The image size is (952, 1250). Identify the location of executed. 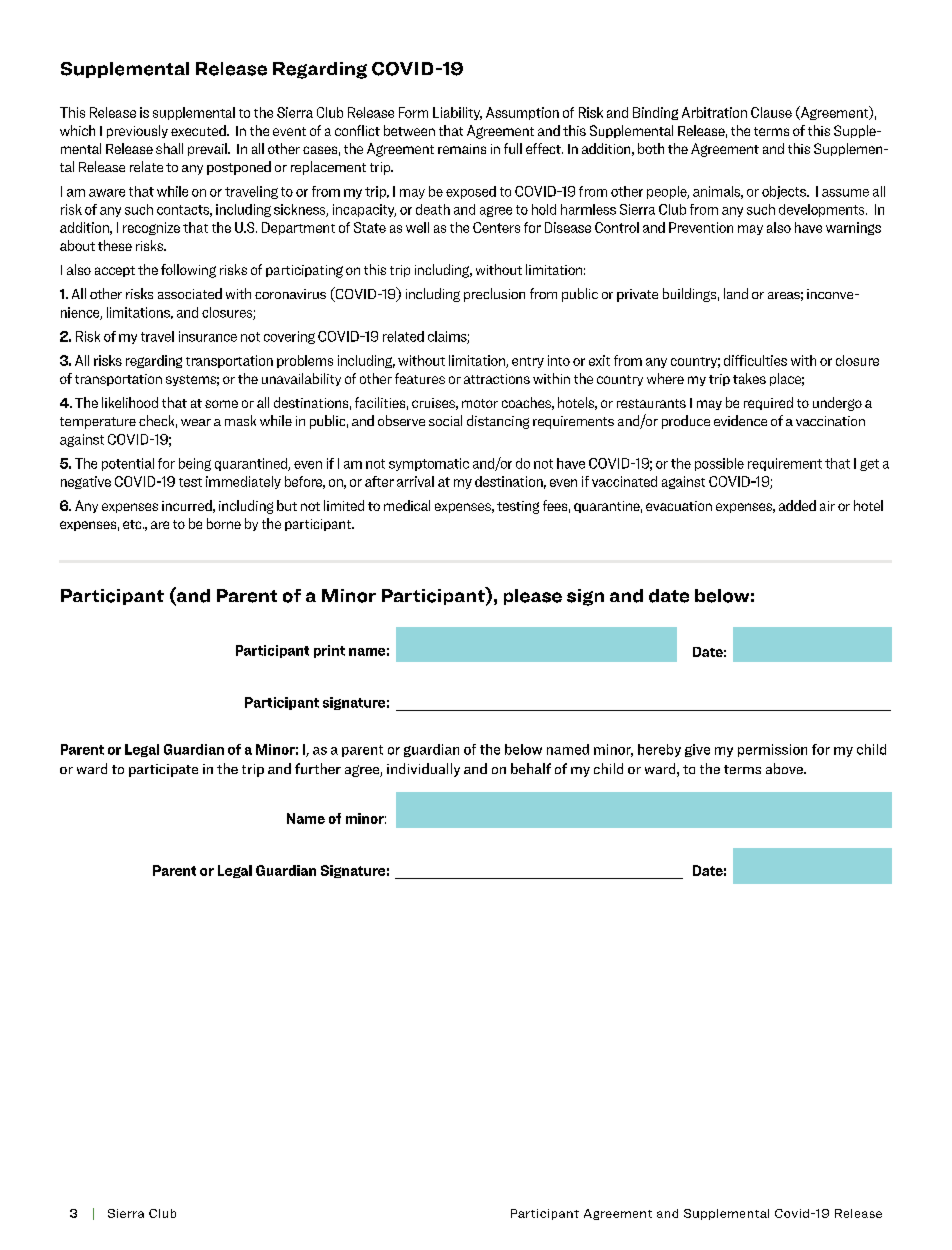
(199, 130).
